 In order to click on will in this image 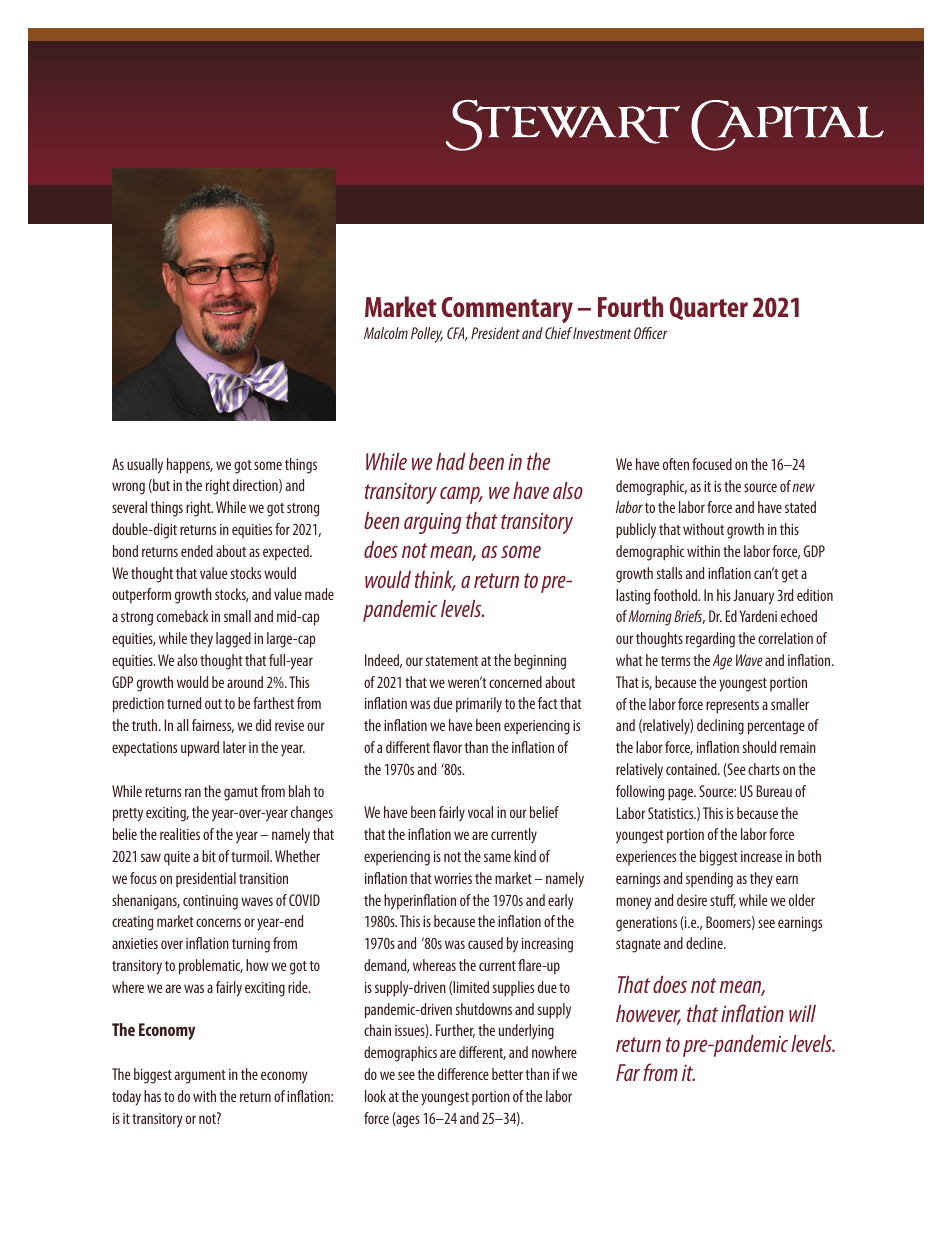, I will do `click(802, 1013)`.
